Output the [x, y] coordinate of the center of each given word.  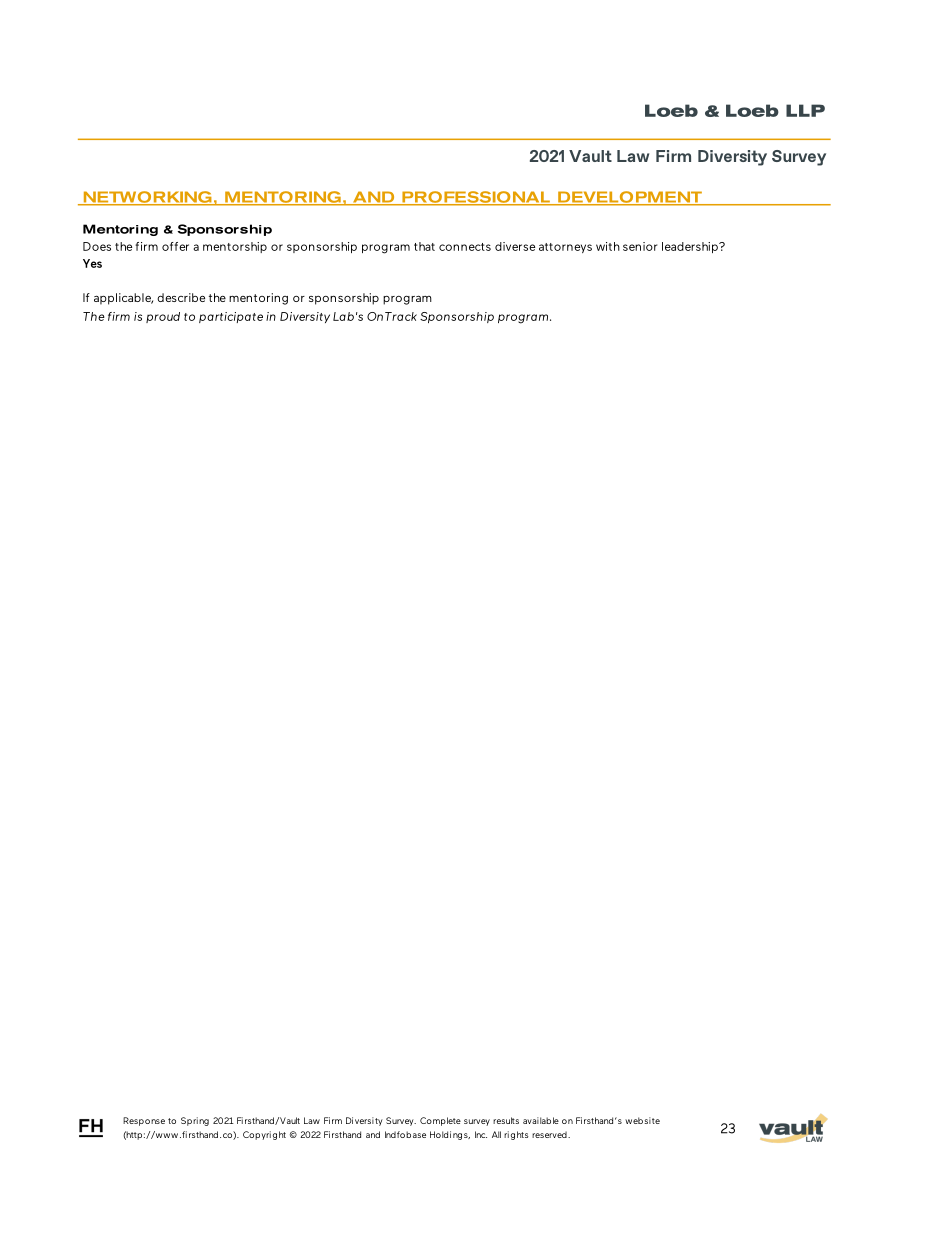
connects [465, 247]
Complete [440, 1121]
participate [231, 317]
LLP [805, 110]
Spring [195, 1121]
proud [163, 317]
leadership [691, 247]
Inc [481, 1134]
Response [144, 1121]
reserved [550, 1134]
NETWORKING [147, 198]
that [424, 246]
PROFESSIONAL [476, 198]
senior [640, 246]
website [642, 1120]
